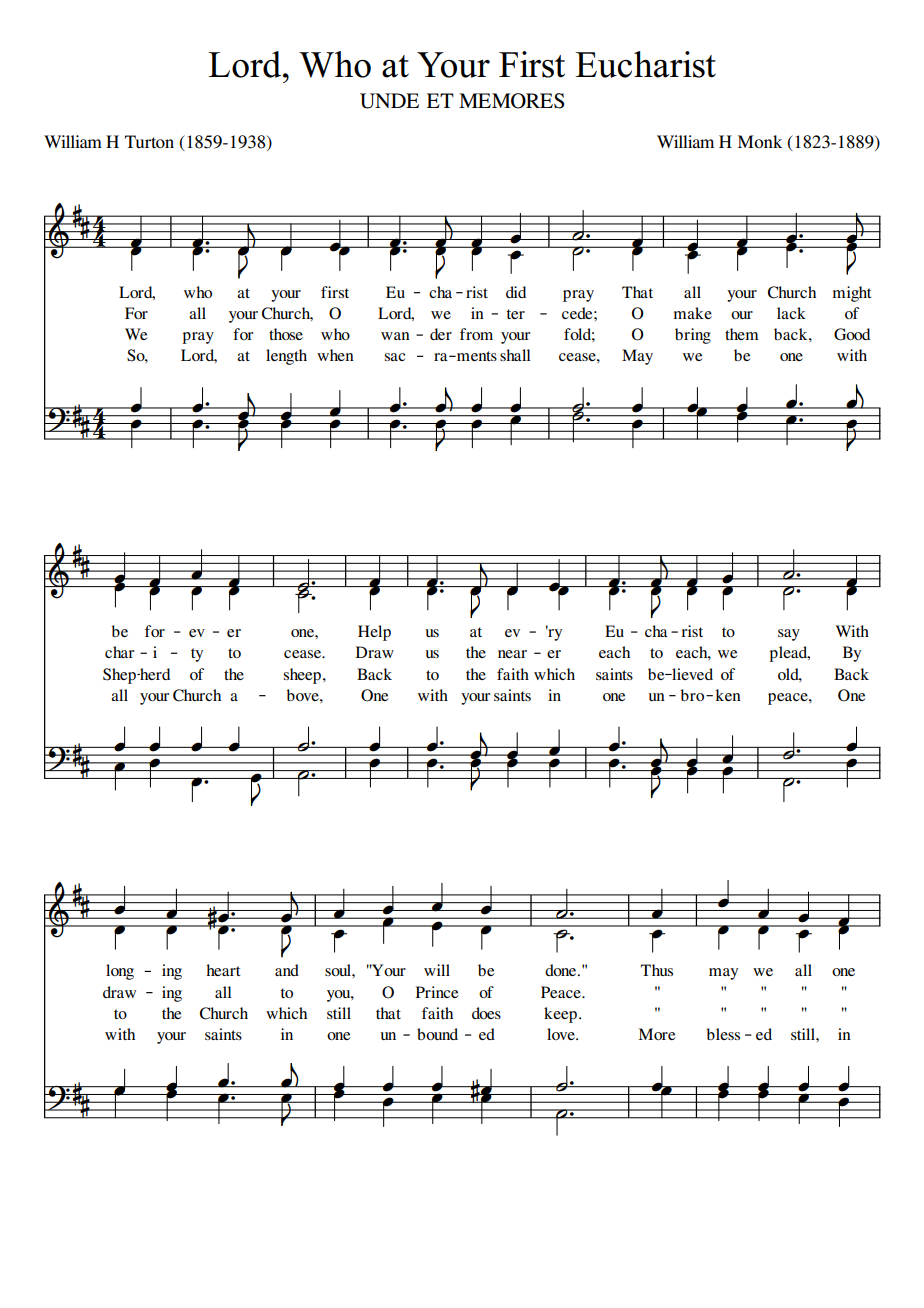 This image has width=924, height=1308. Describe the element at coordinates (789, 635) in the image. I see `say` at that location.
